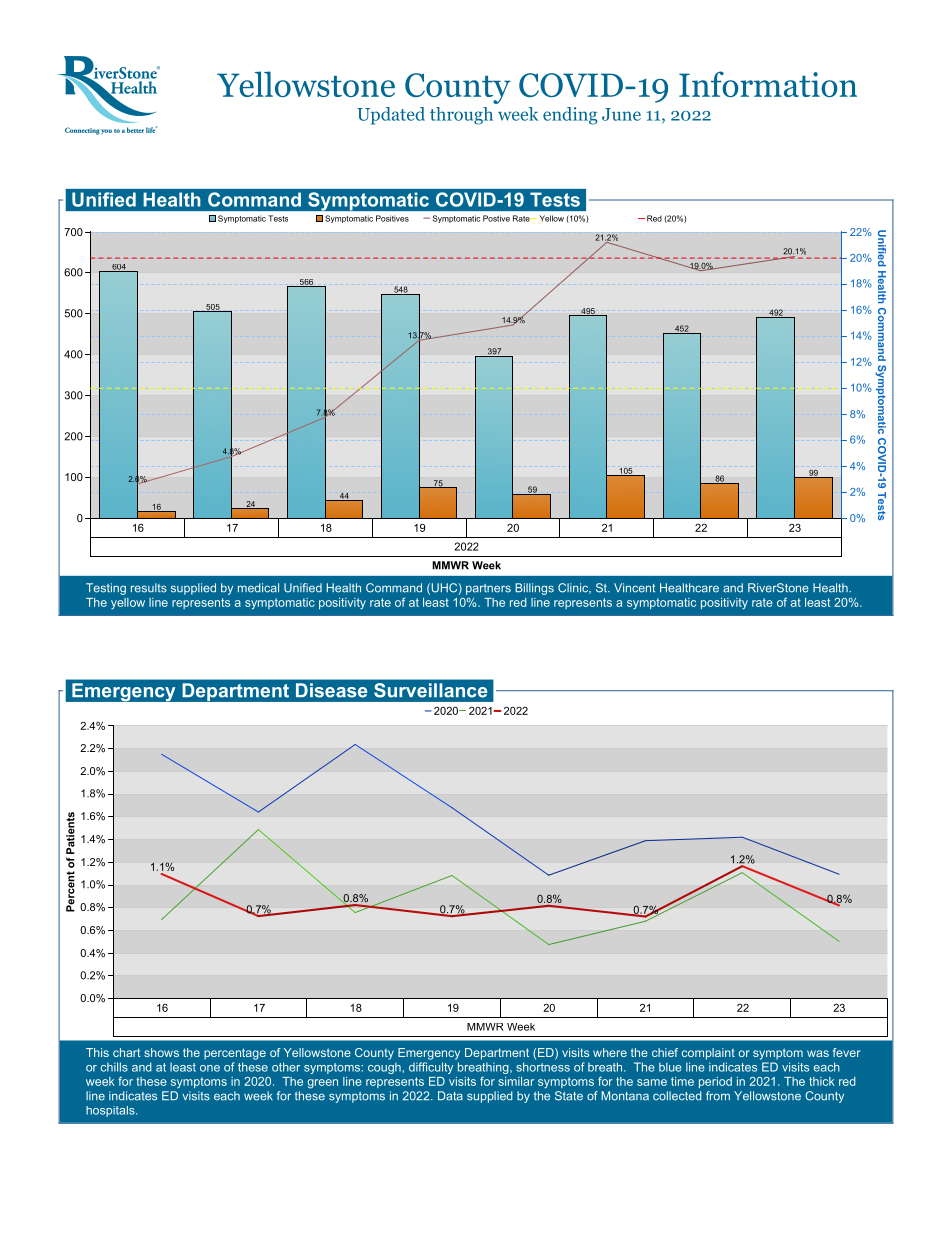  What do you see at coordinates (149, 588) in the page?
I see `results` at bounding box center [149, 588].
